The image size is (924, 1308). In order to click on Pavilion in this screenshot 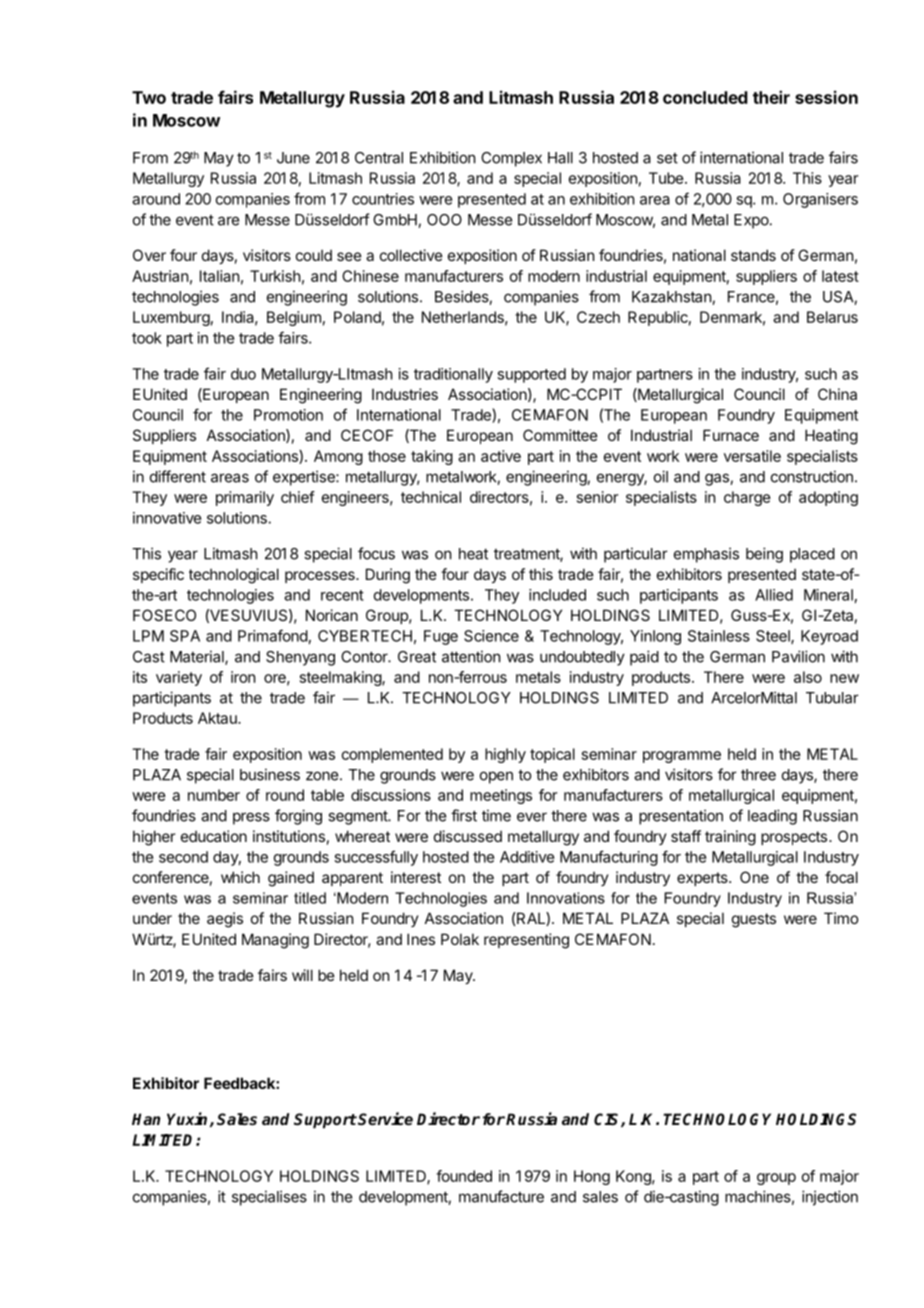, I will do `click(798, 656)`.
